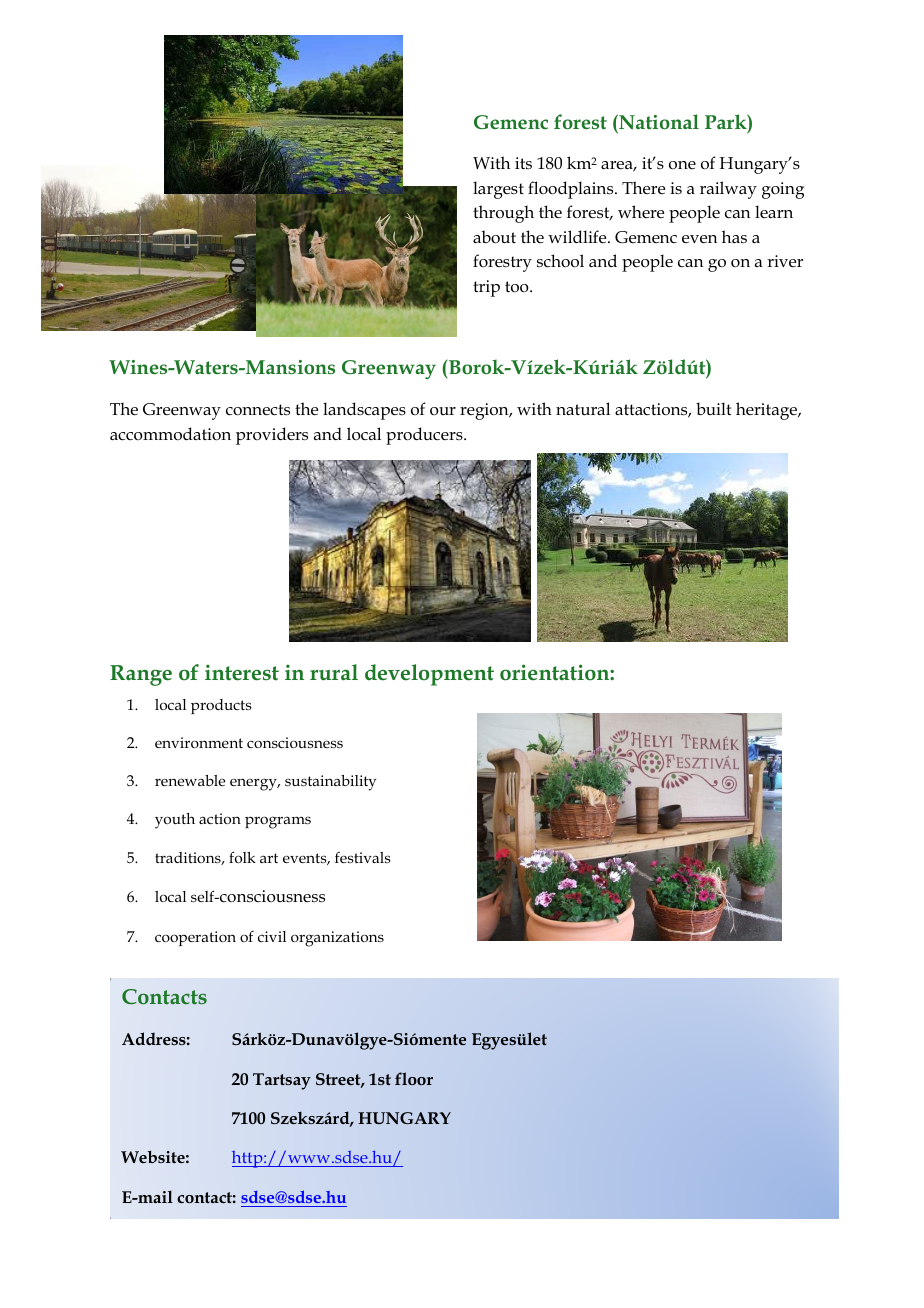 This document has height=1308, width=924. What do you see at coordinates (523, 163) in the document?
I see `its` at bounding box center [523, 163].
